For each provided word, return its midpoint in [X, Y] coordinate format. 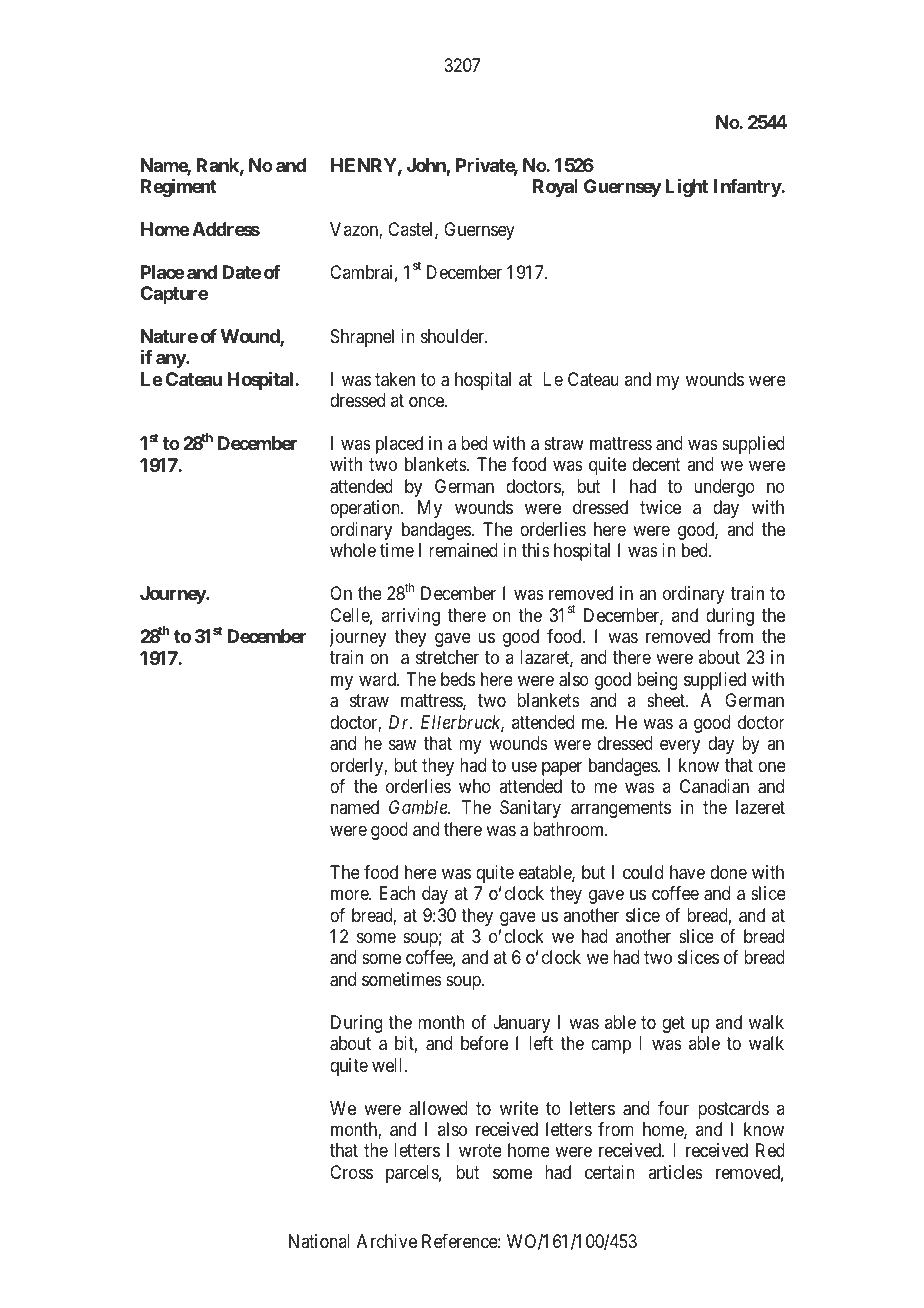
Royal [555, 188]
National [319, 1241]
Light [686, 187]
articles [675, 1172]
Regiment [179, 188]
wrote [480, 1151]
